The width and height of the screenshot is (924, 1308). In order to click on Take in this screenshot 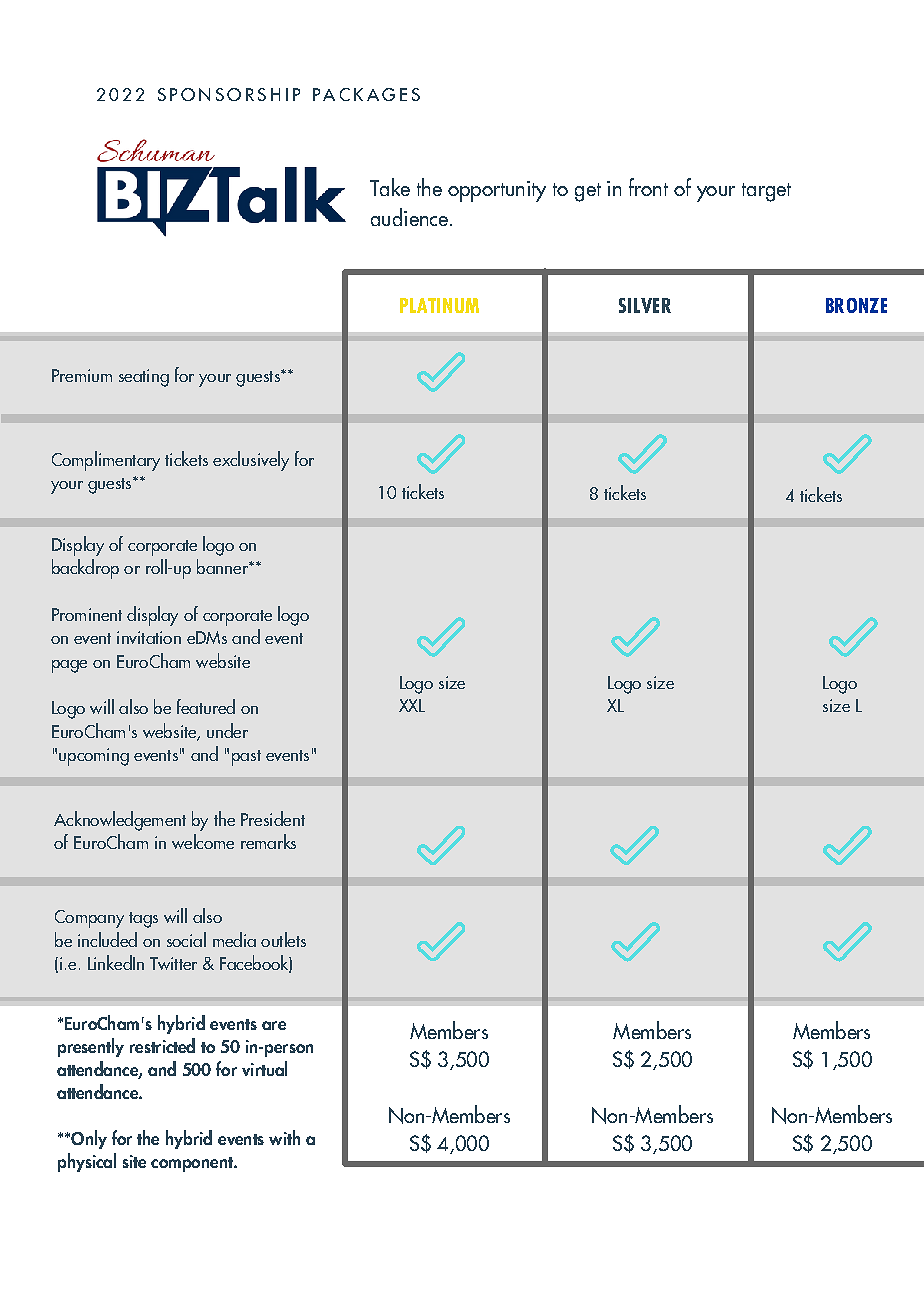, I will do `click(390, 187)`.
